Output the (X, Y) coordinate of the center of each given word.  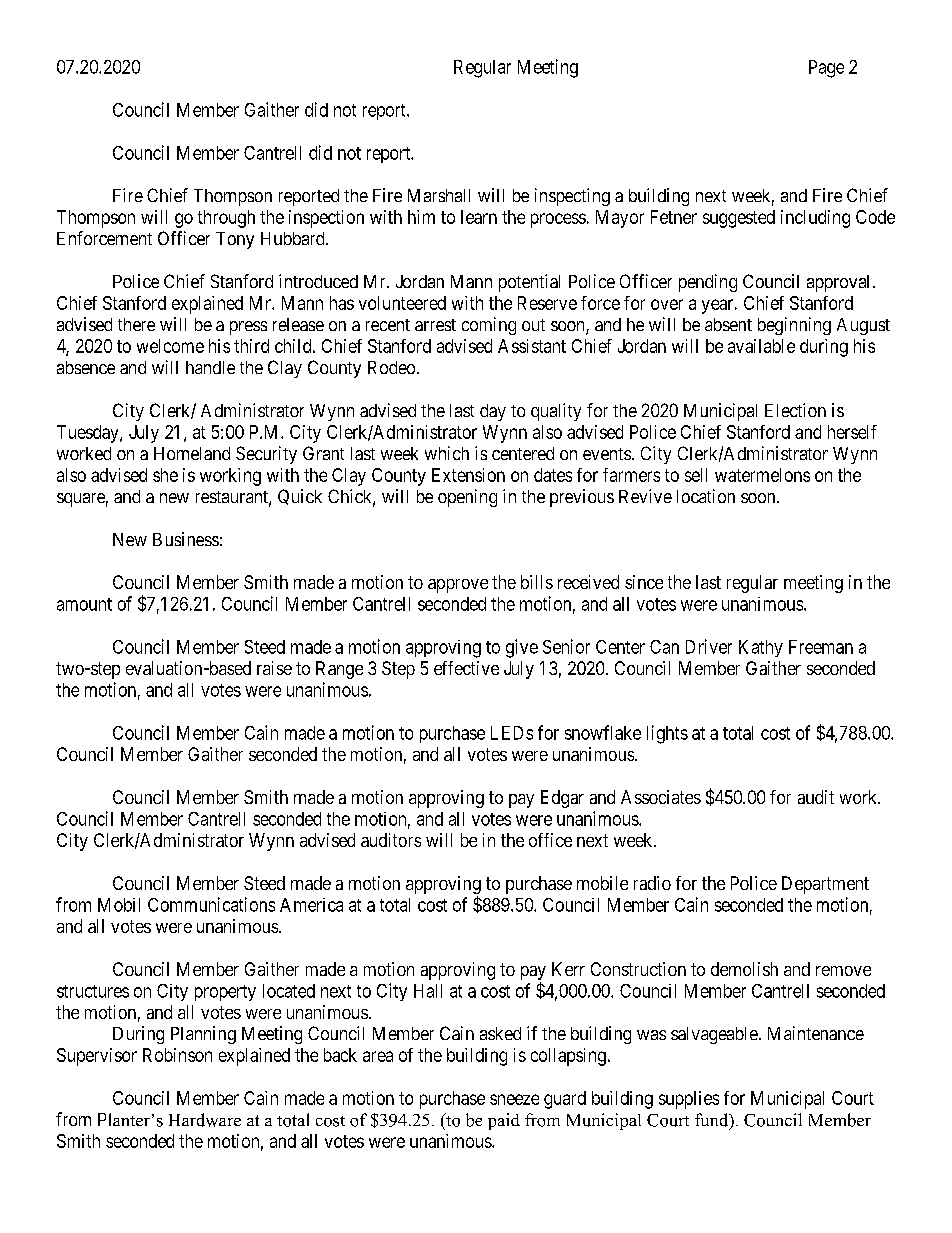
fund (713, 1121)
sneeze (514, 1099)
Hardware (205, 1120)
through (226, 219)
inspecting (572, 197)
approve (458, 586)
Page (826, 69)
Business (186, 539)
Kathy (761, 648)
